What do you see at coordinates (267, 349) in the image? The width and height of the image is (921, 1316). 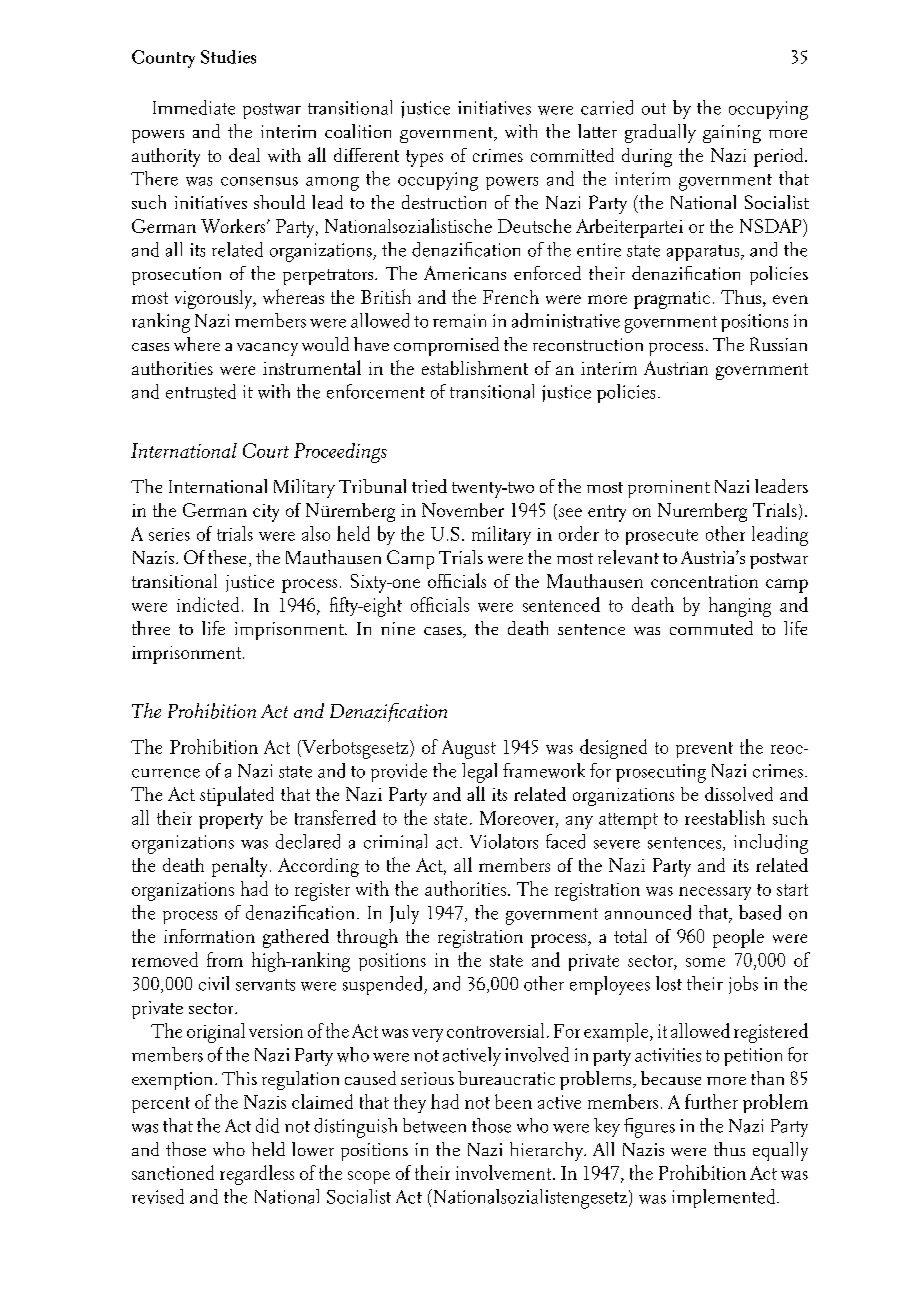 I see `vacancy` at bounding box center [267, 349].
